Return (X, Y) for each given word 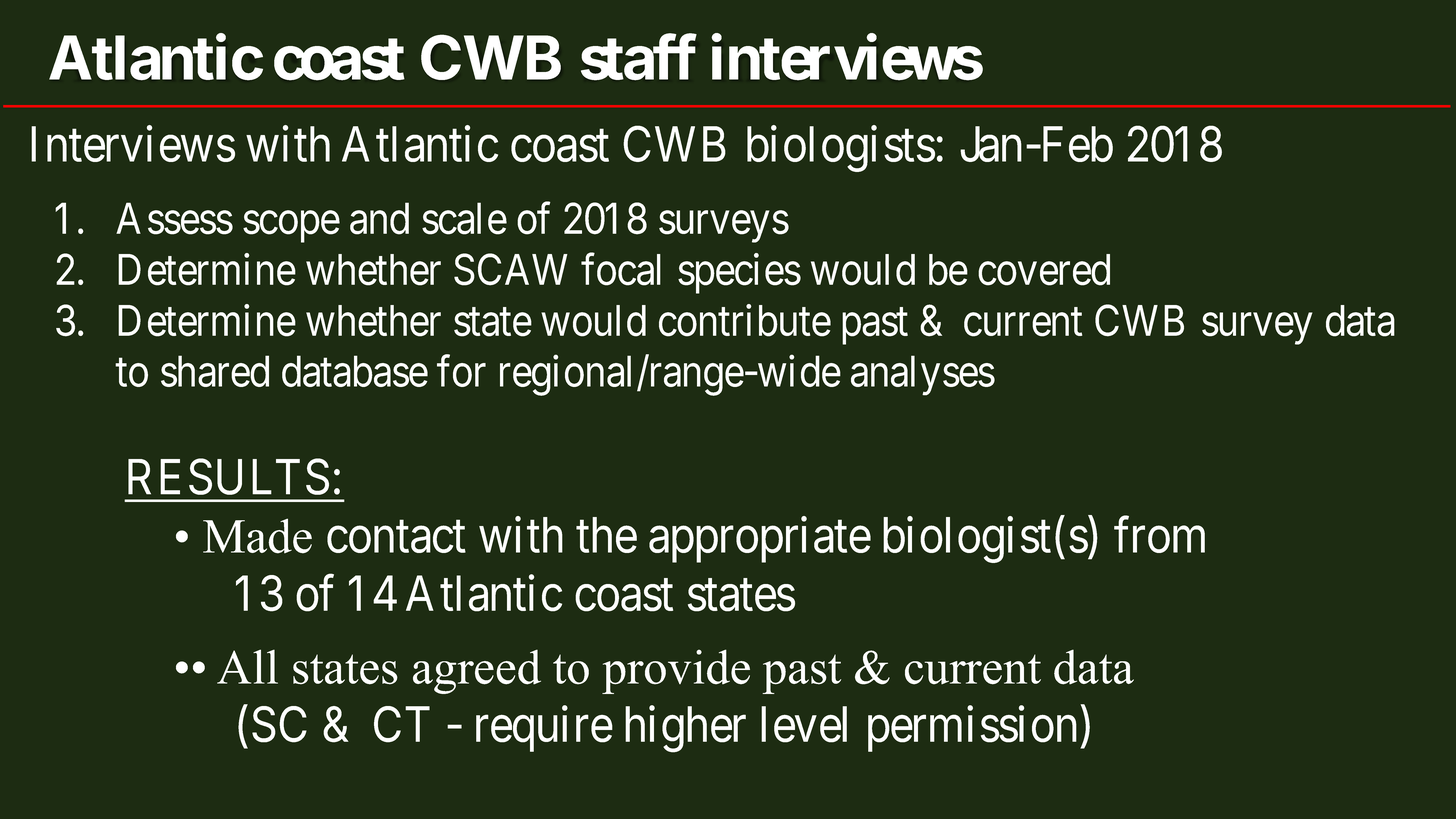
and (379, 218)
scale (464, 218)
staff (639, 58)
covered (1044, 270)
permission (972, 729)
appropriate (760, 540)
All (247, 666)
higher (685, 729)
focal (621, 269)
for (461, 371)
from (1159, 535)
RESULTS (228, 477)
